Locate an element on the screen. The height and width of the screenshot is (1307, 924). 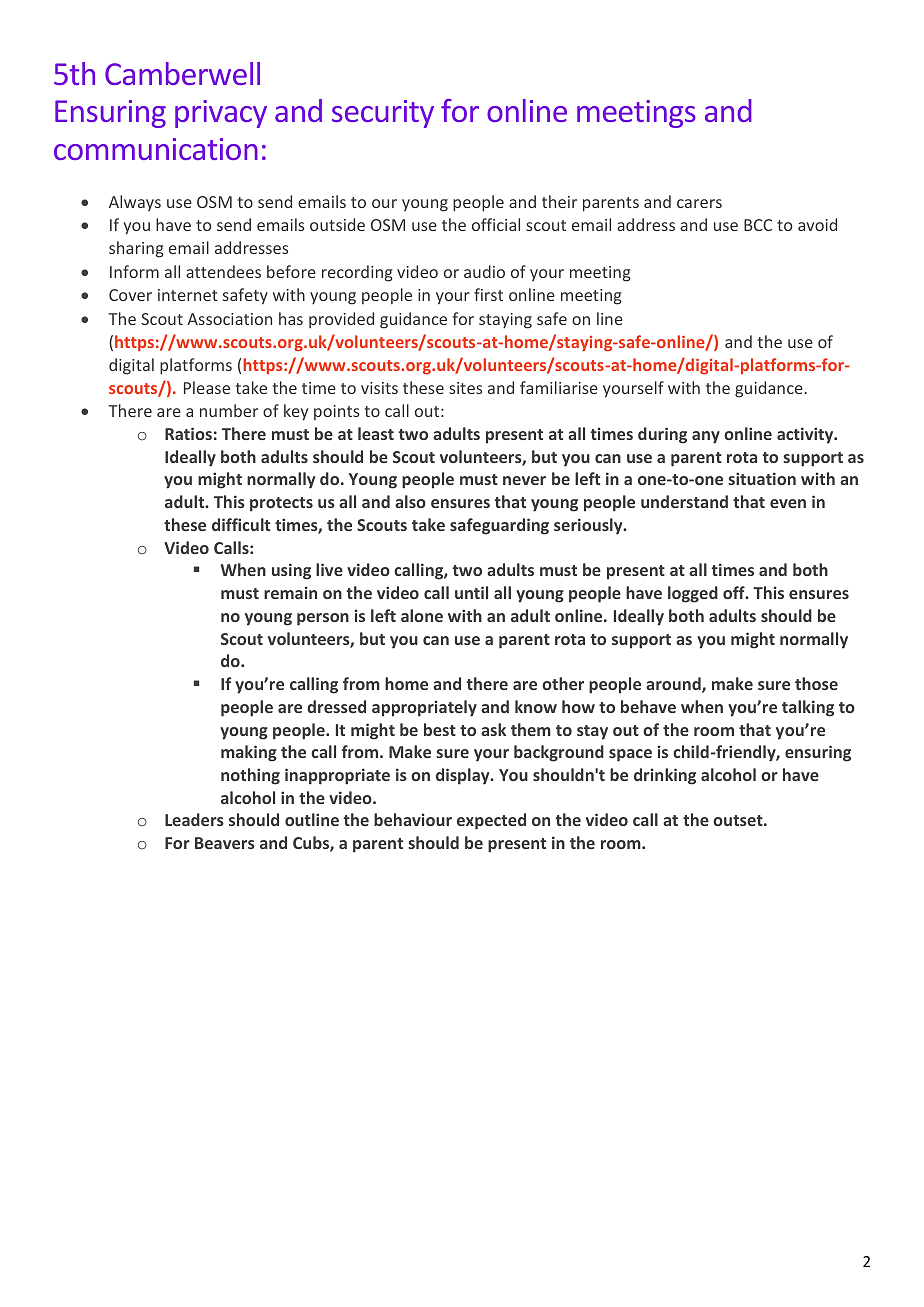
protects is located at coordinates (281, 504).
